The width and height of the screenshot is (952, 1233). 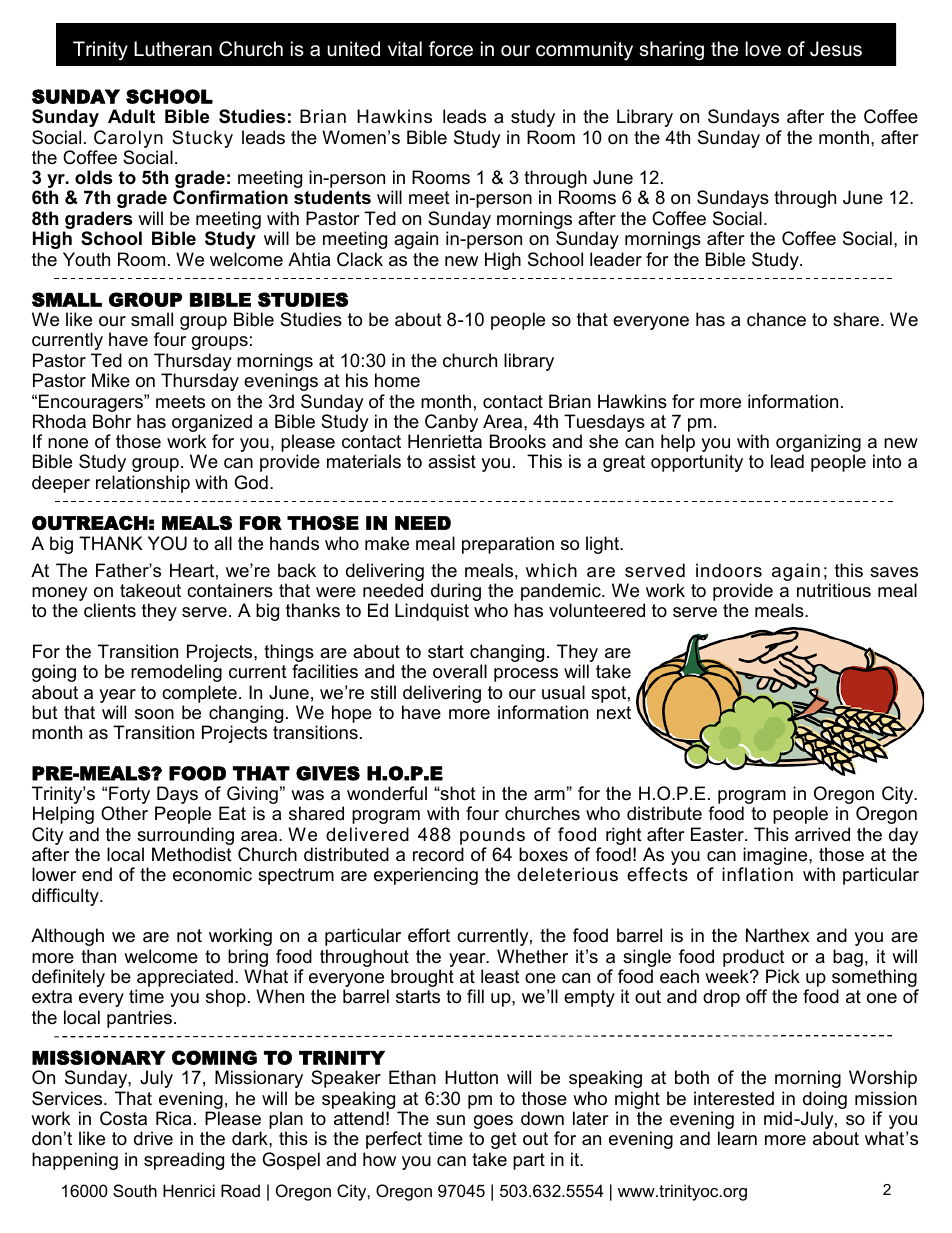 What do you see at coordinates (822, 834) in the screenshot?
I see `arrived` at bounding box center [822, 834].
